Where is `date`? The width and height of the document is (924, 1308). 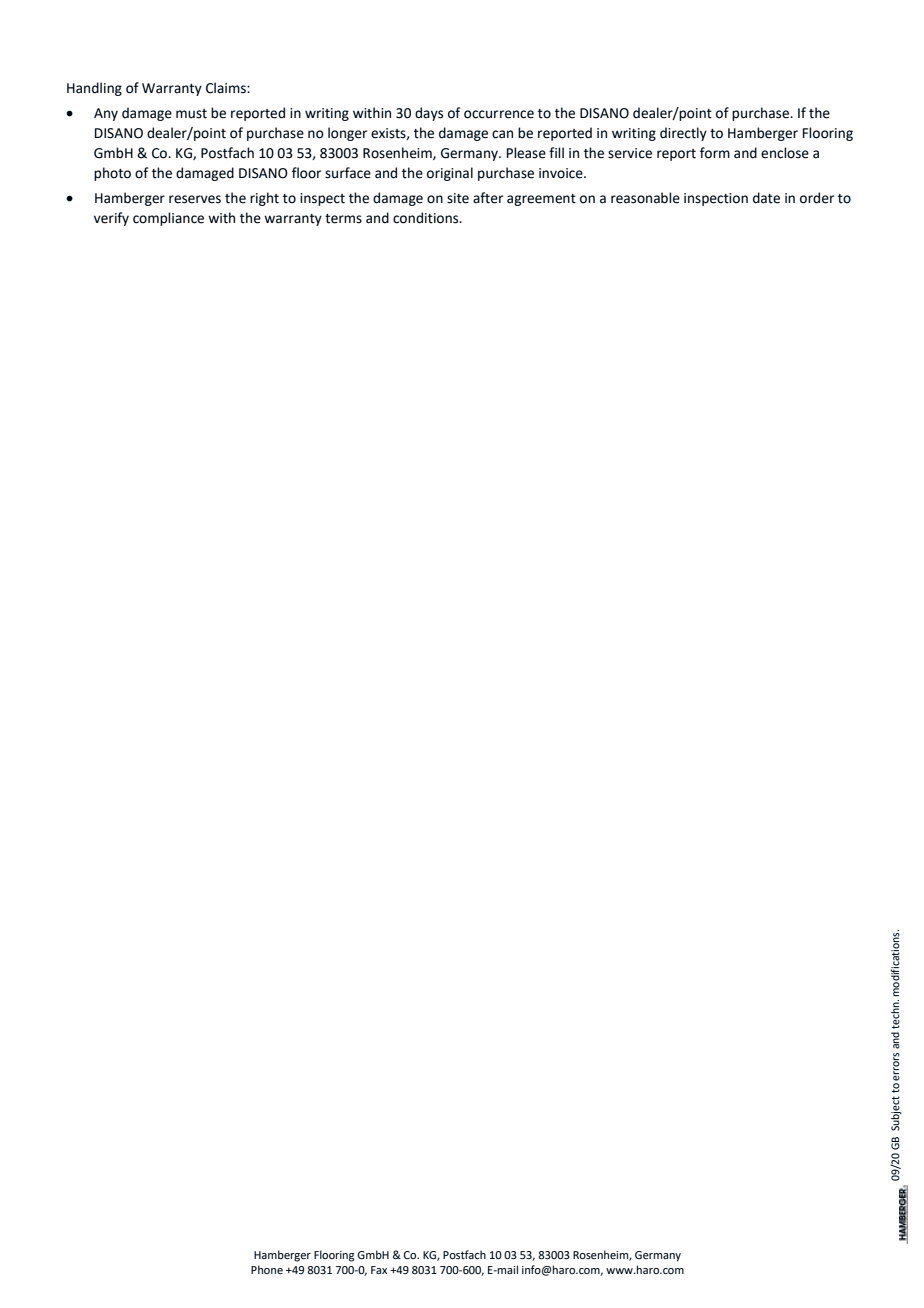
date is located at coordinates (766, 198).
